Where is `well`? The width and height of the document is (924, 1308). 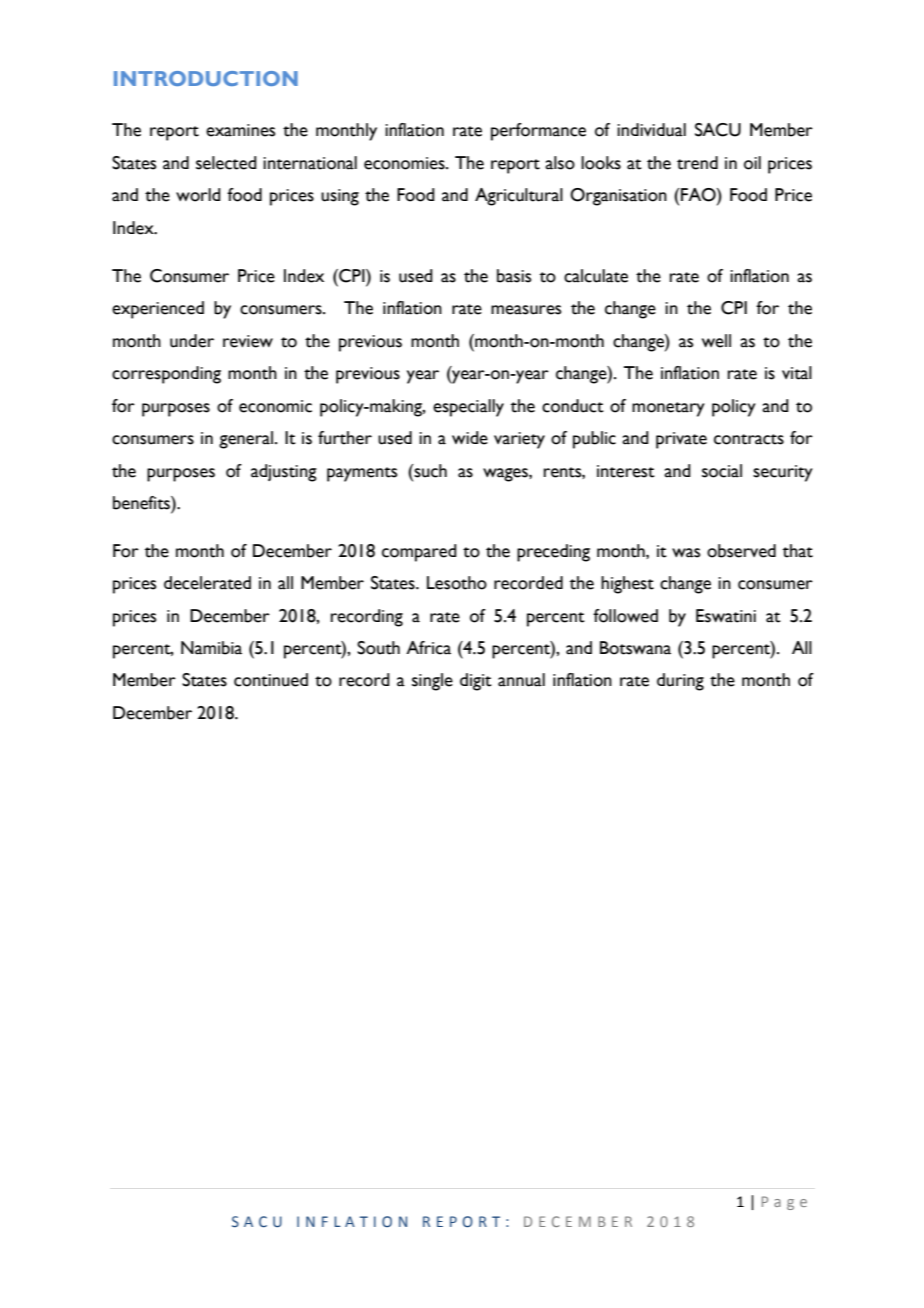
well is located at coordinates (716, 341).
